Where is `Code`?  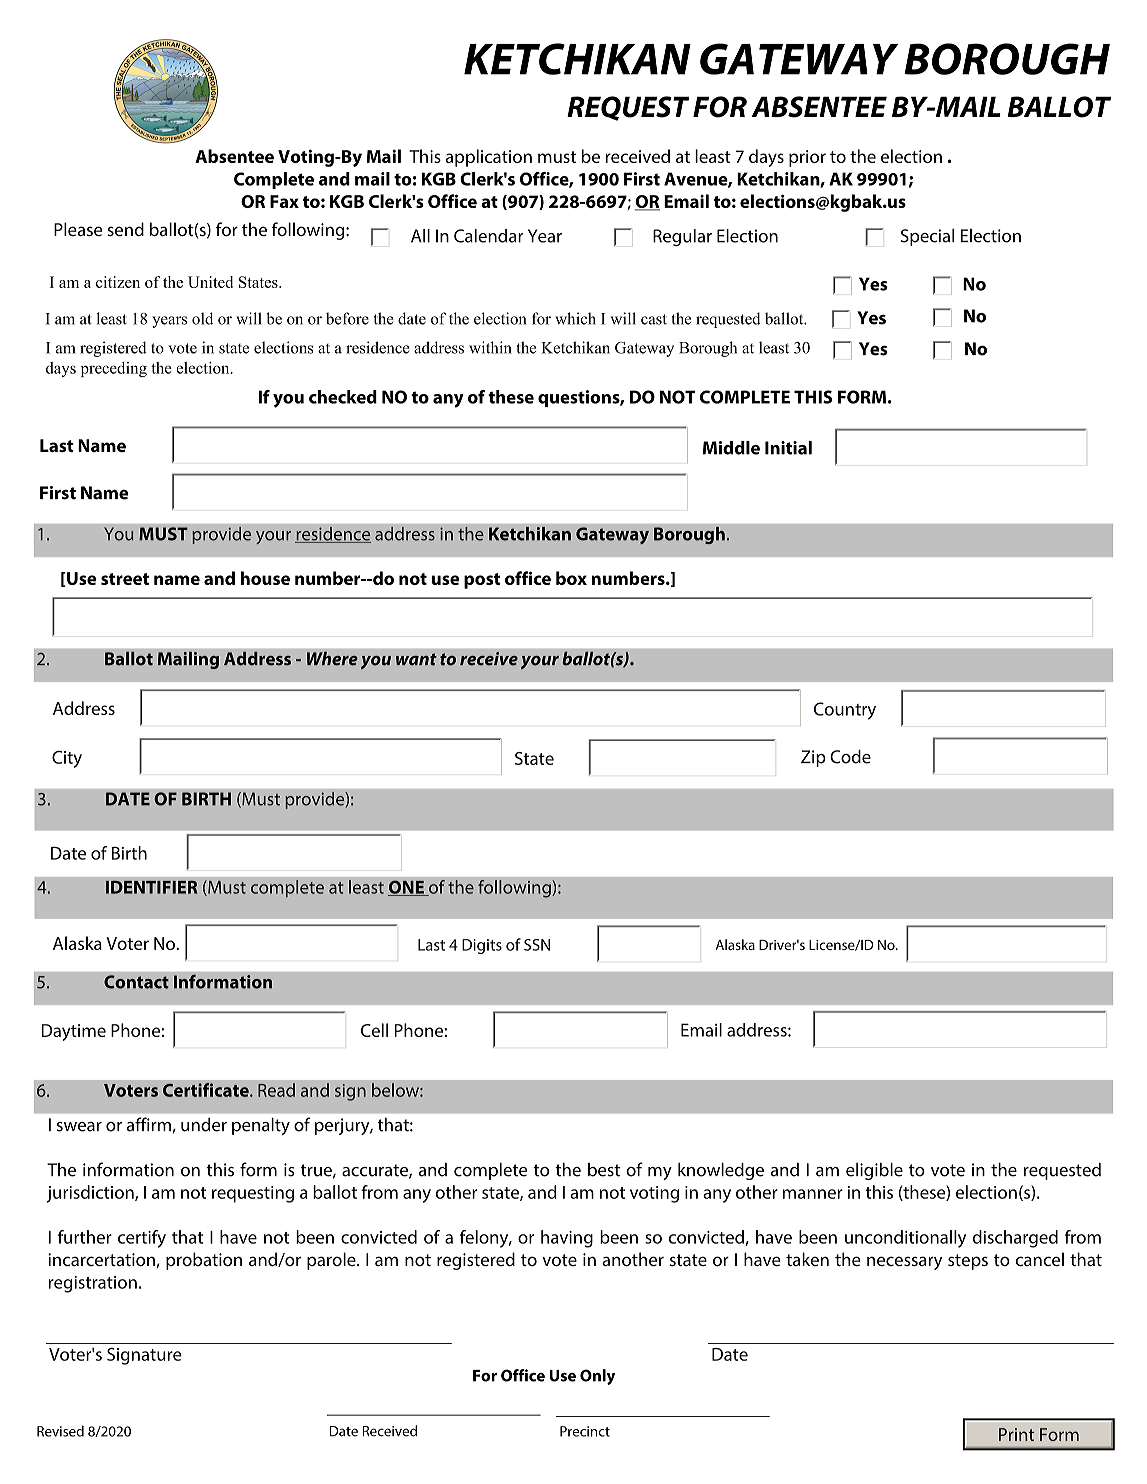
Code is located at coordinates (850, 757).
